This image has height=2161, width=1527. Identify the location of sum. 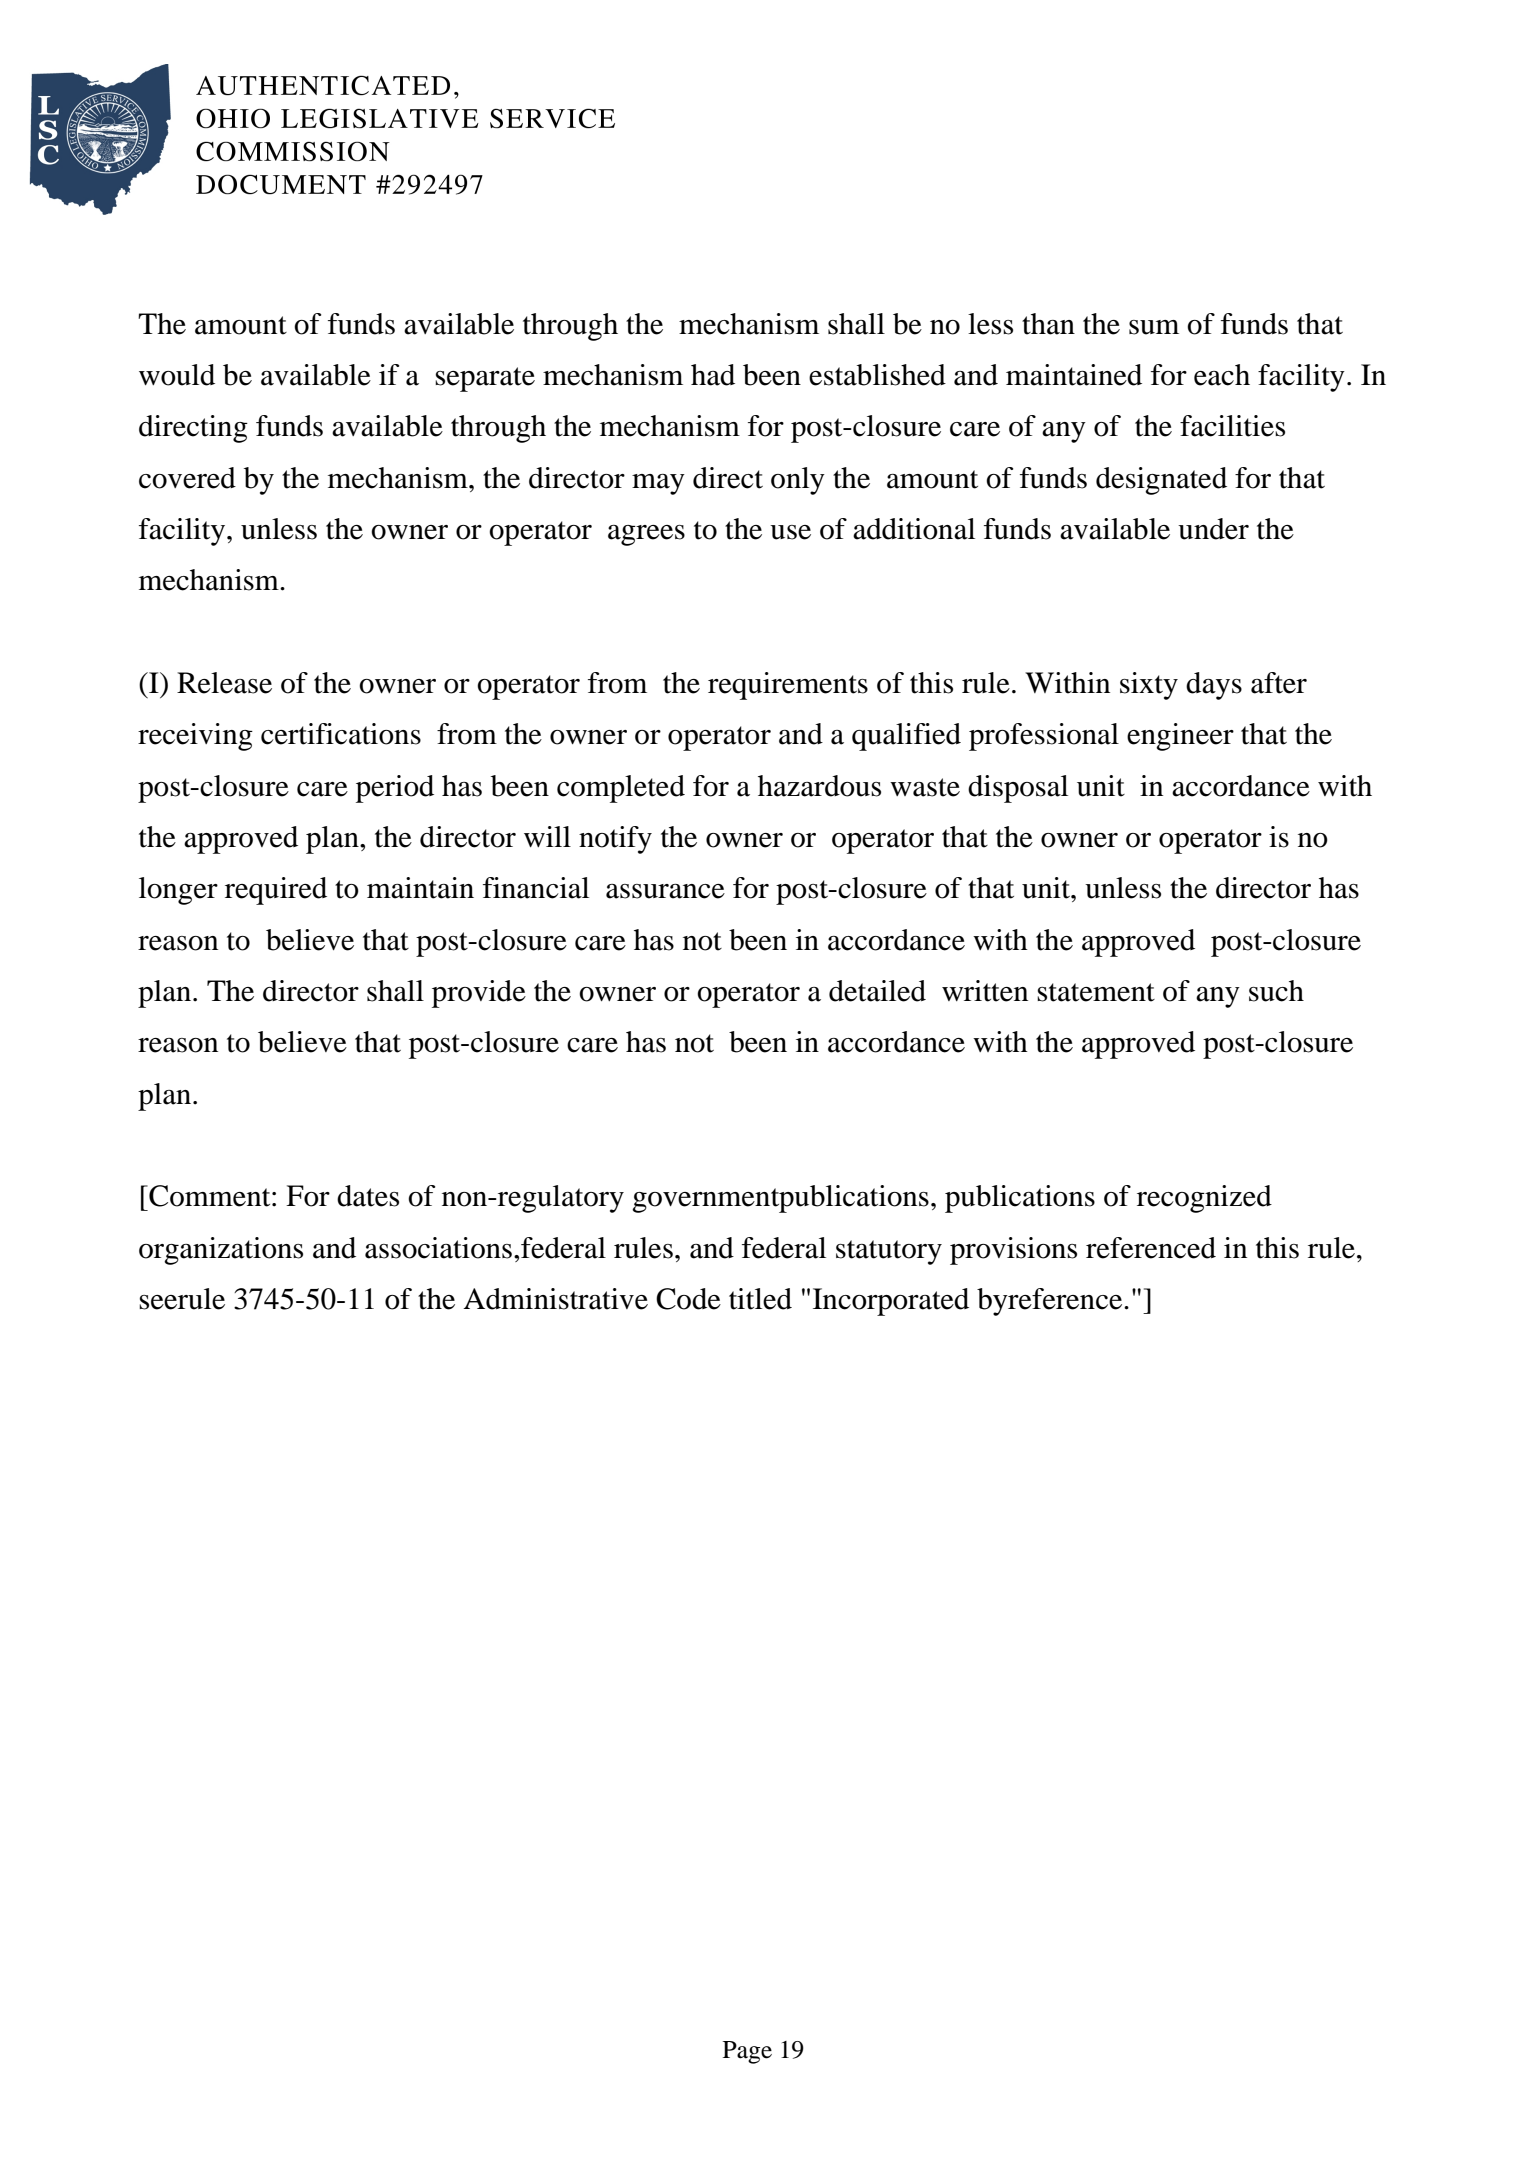
(1154, 327).
